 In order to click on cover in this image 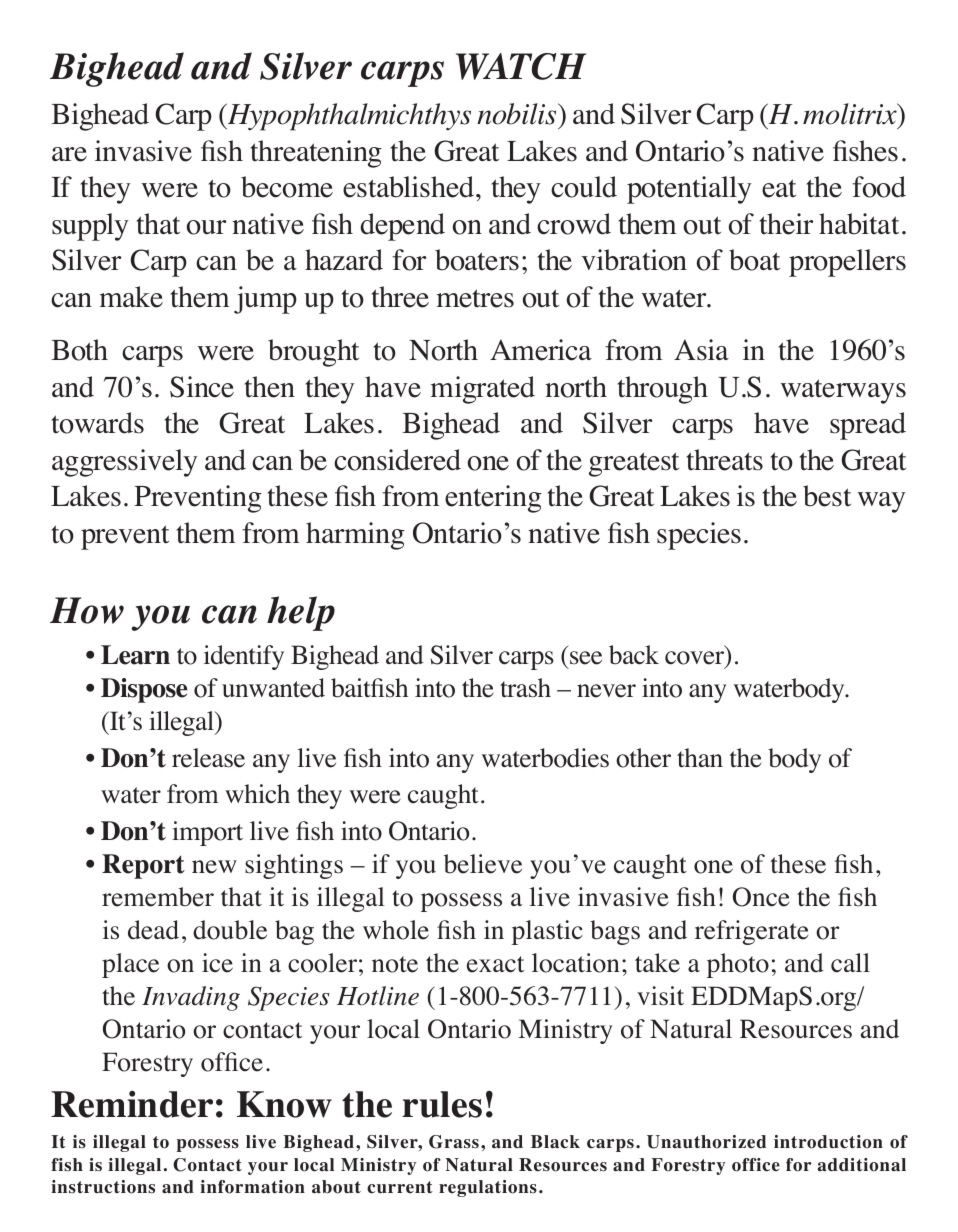, I will do `click(696, 659)`.
